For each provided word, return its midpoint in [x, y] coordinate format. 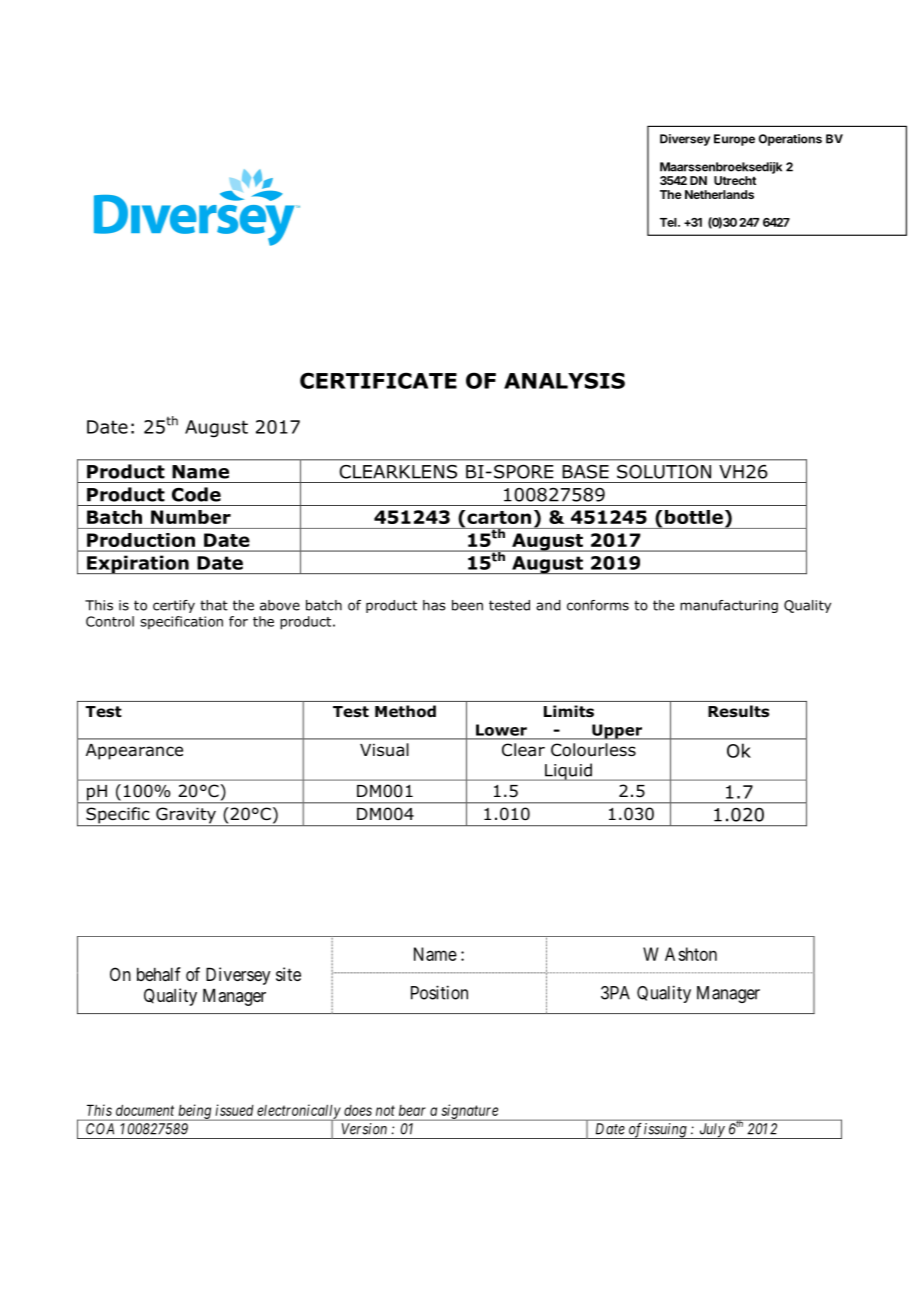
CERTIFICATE [378, 380]
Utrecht [735, 180]
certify [174, 606]
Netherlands [719, 194]
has [434, 605]
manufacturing [729, 606]
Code [196, 494]
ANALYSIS [564, 380]
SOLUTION [664, 472]
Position [439, 992]
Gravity [186, 816]
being [195, 1112]
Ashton [691, 954]
